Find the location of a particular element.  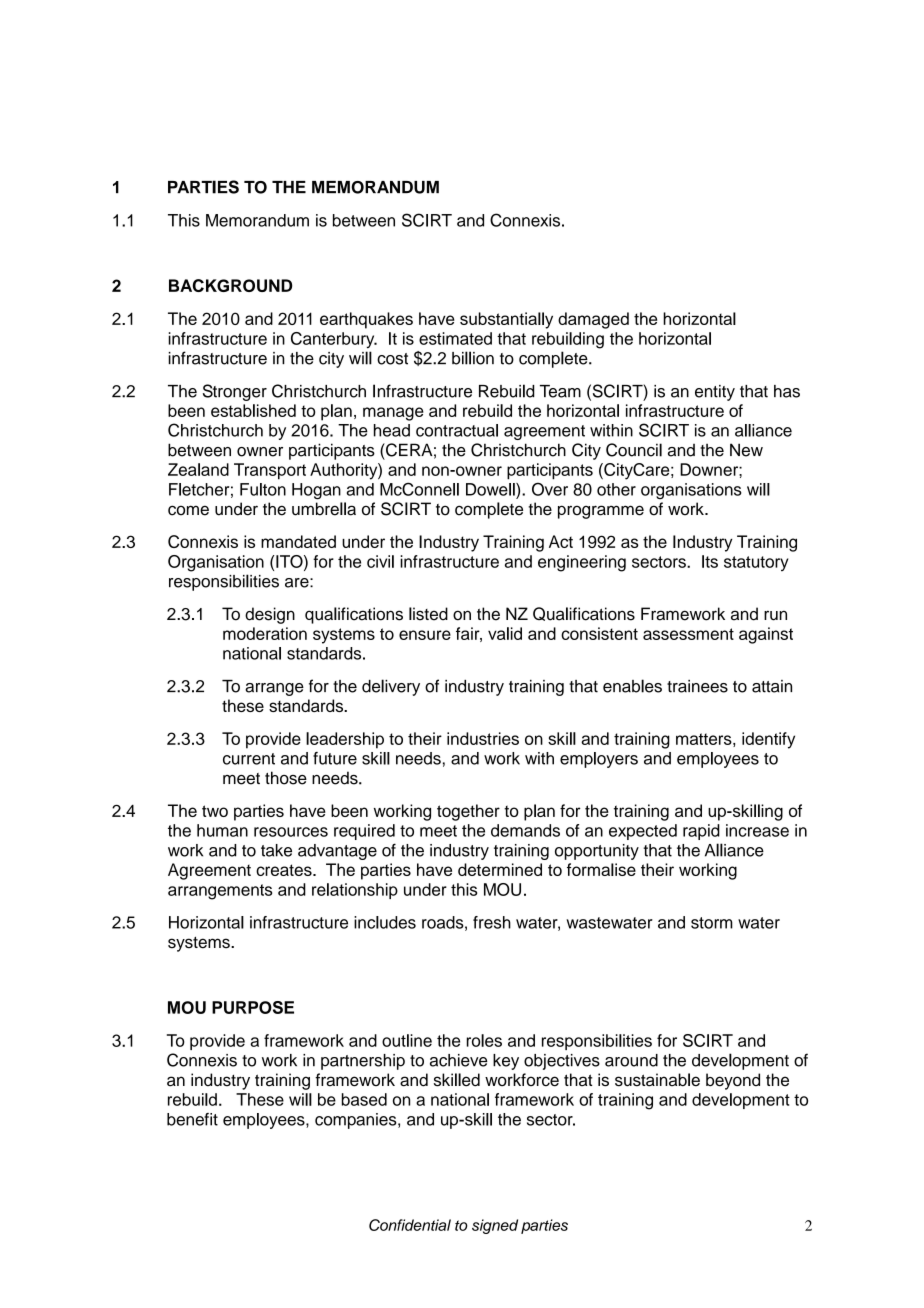

storm is located at coordinates (712, 923).
